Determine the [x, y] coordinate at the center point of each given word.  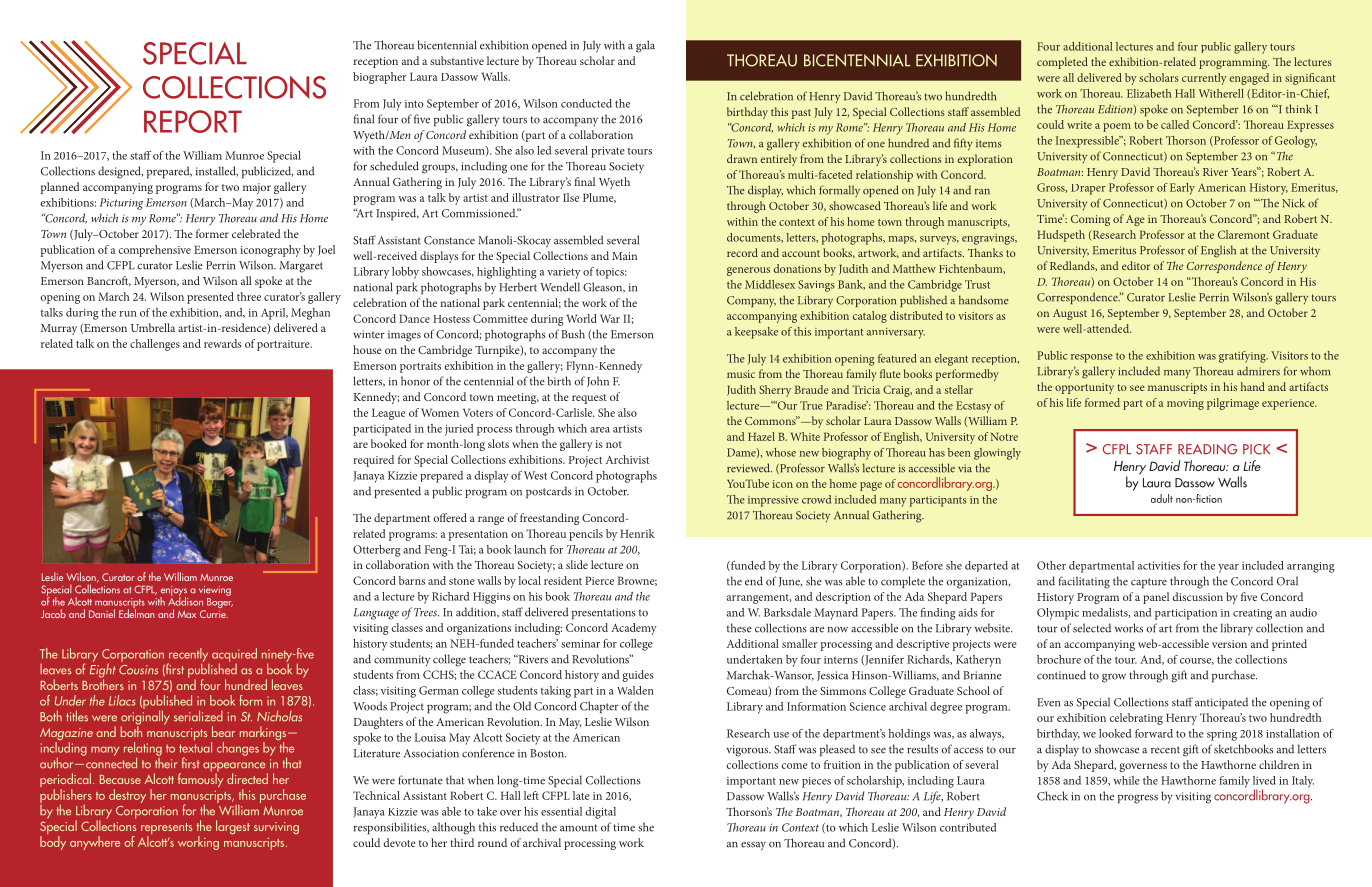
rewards [223, 343]
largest [233, 827]
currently [1204, 79]
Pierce [599, 580]
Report [193, 121]
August [1070, 314]
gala [645, 46]
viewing [215, 591]
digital [601, 813]
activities [1159, 565]
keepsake [756, 333]
